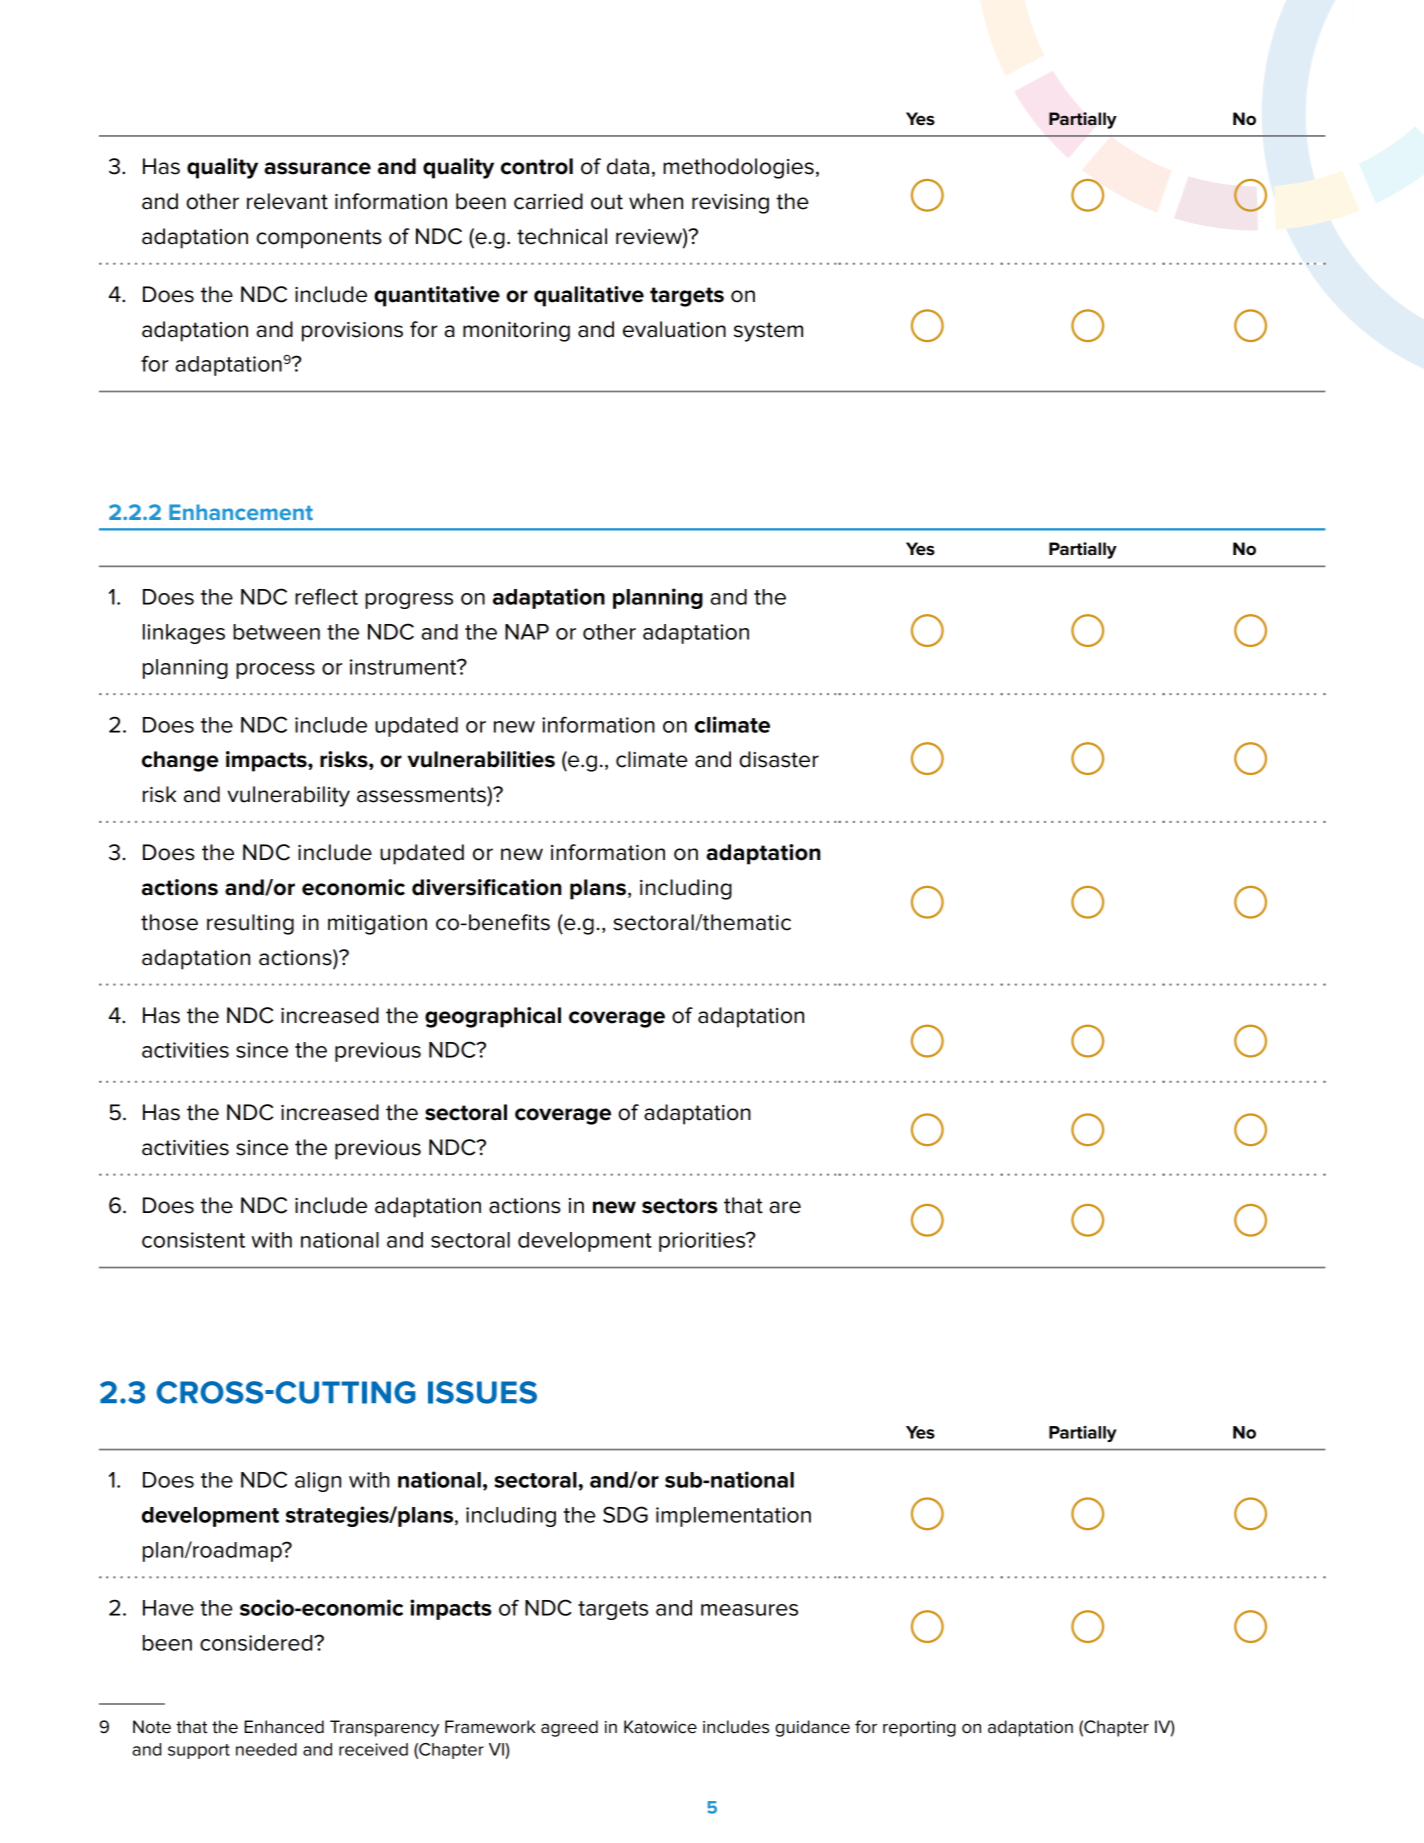  What do you see at coordinates (730, 204) in the image?
I see `revising` at bounding box center [730, 204].
